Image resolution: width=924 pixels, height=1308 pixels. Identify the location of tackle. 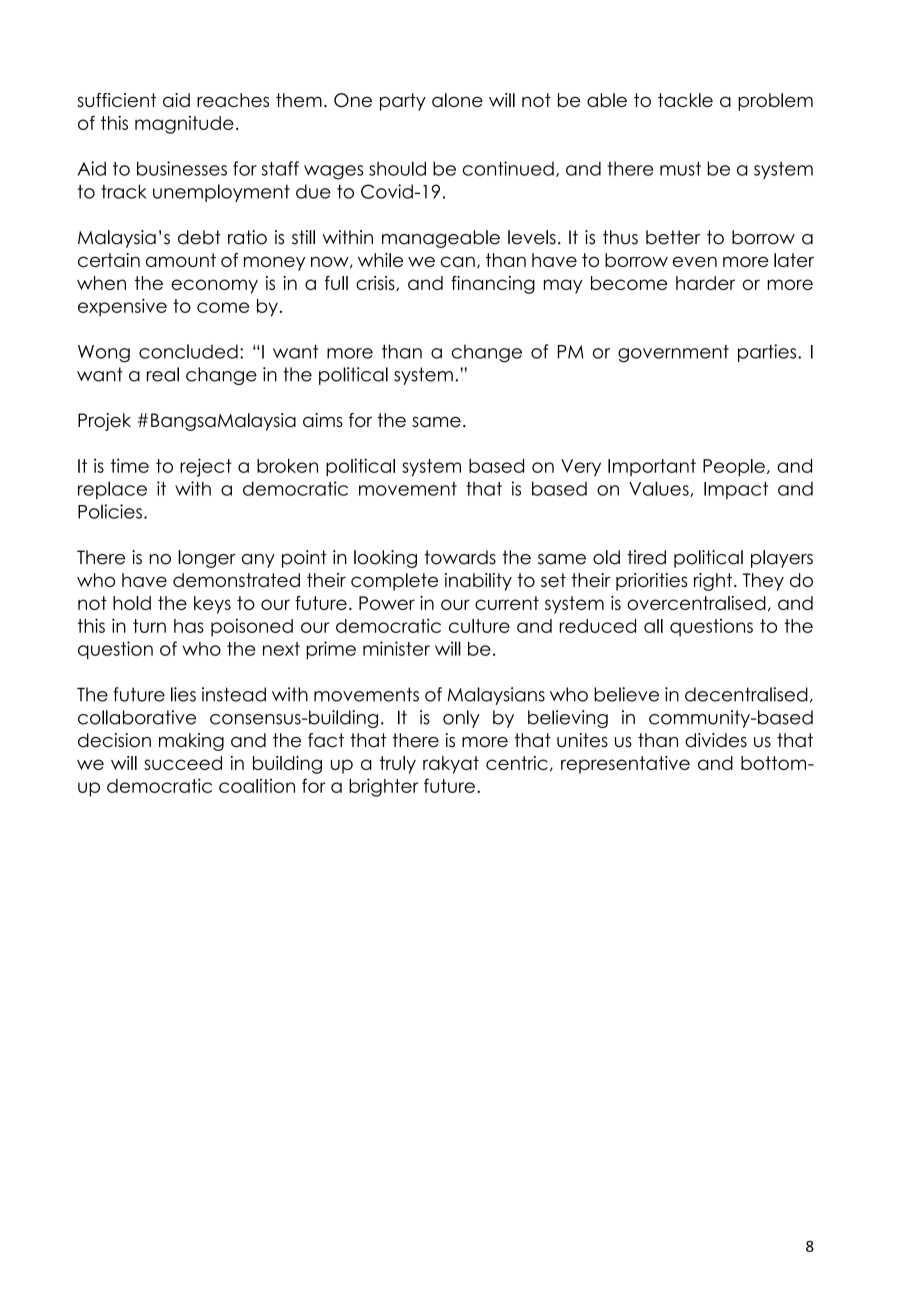
(685, 100).
